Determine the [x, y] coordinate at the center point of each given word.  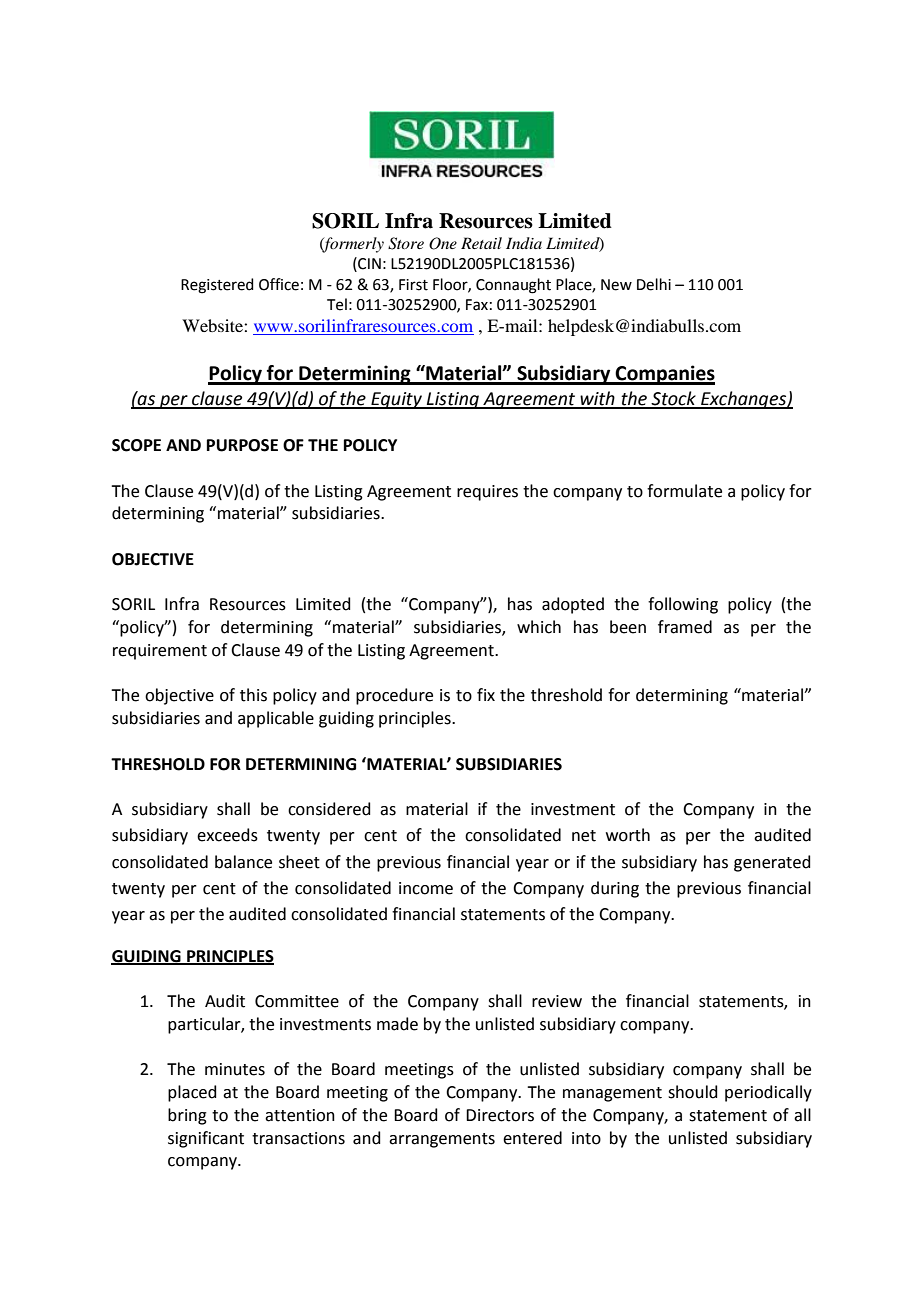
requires [487, 493]
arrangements [442, 1140]
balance [243, 862]
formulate [684, 491]
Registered [217, 286]
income [426, 888]
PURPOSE [242, 445]
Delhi [654, 284]
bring [187, 1116]
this [253, 695]
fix [486, 694]
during [615, 889]
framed [685, 627]
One [443, 243]
